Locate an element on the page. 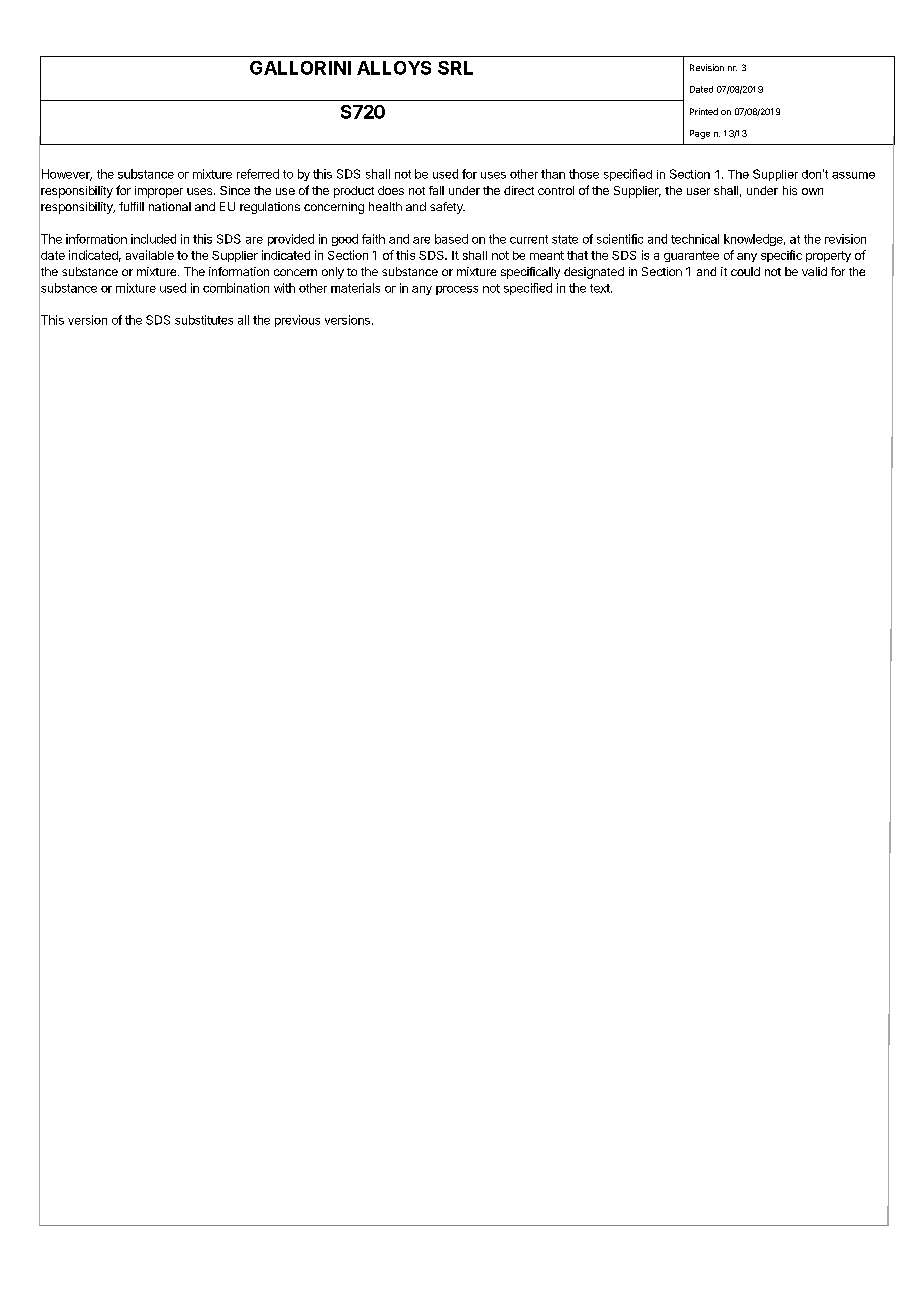  substitutes is located at coordinates (204, 320).
